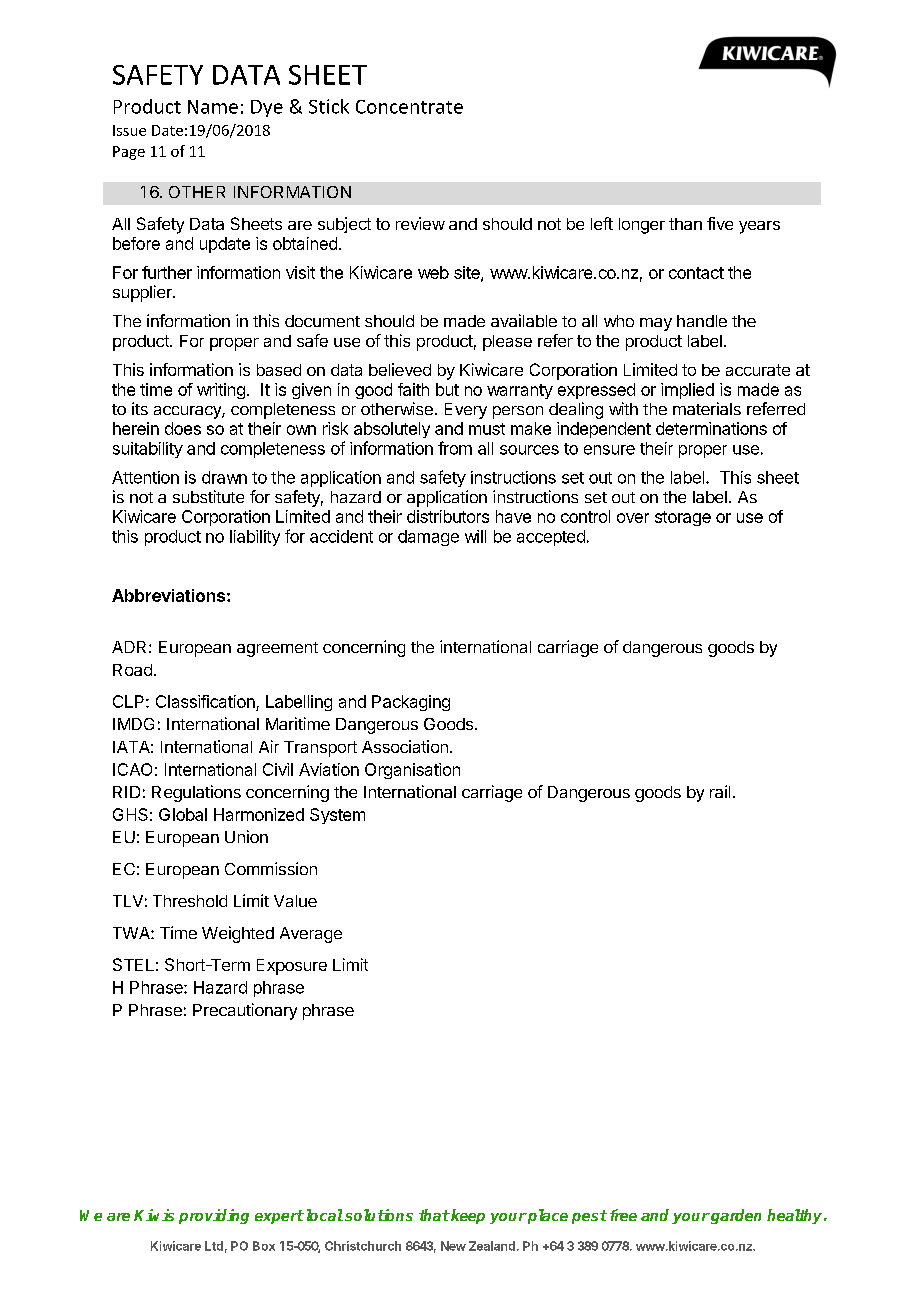 Image resolution: width=924 pixels, height=1308 pixels. What do you see at coordinates (214, 1216) in the screenshot?
I see `providing` at bounding box center [214, 1216].
